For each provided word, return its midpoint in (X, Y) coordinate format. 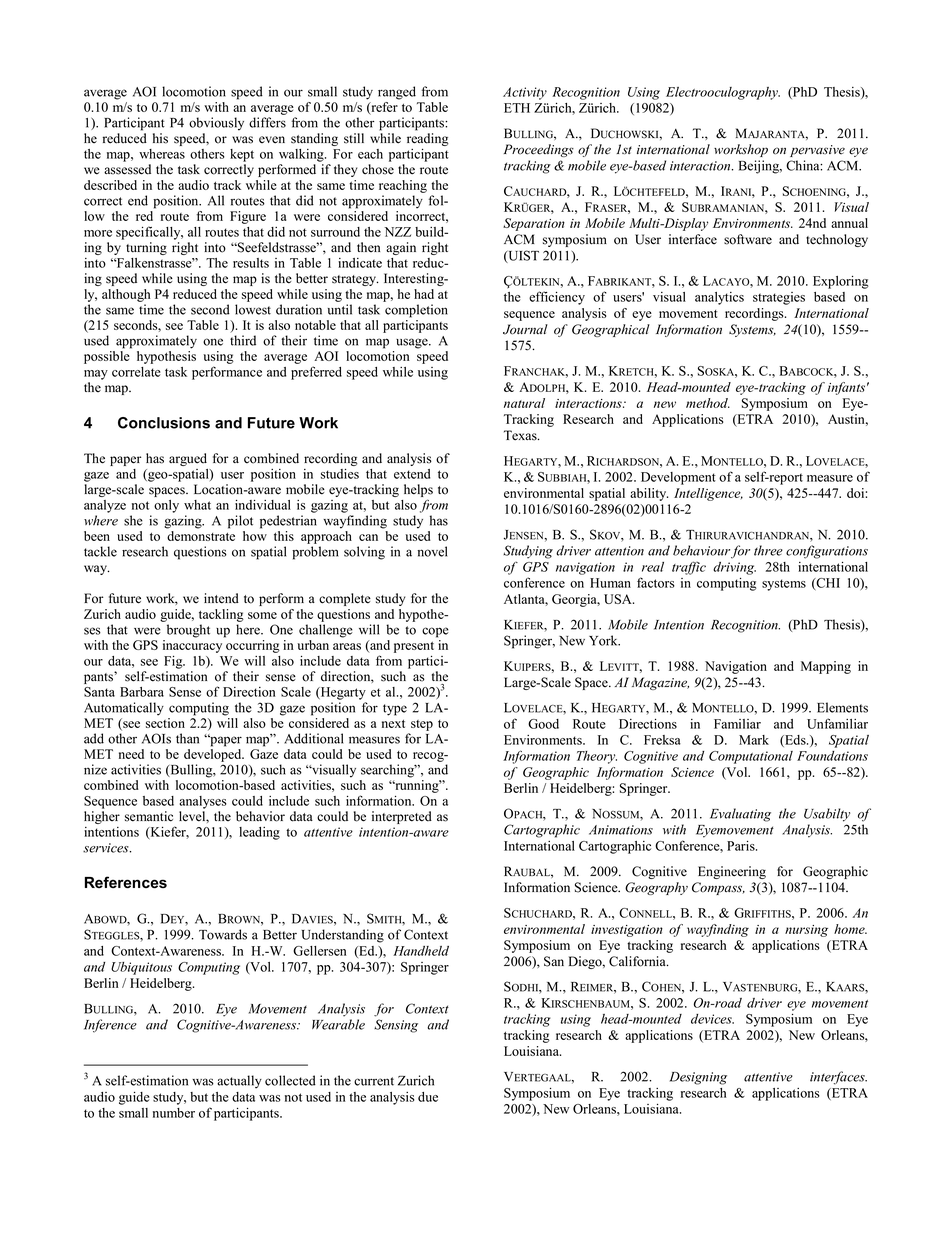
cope (435, 632)
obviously (216, 124)
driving (734, 568)
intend (221, 598)
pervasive (817, 151)
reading (428, 139)
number (174, 1113)
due (428, 1097)
